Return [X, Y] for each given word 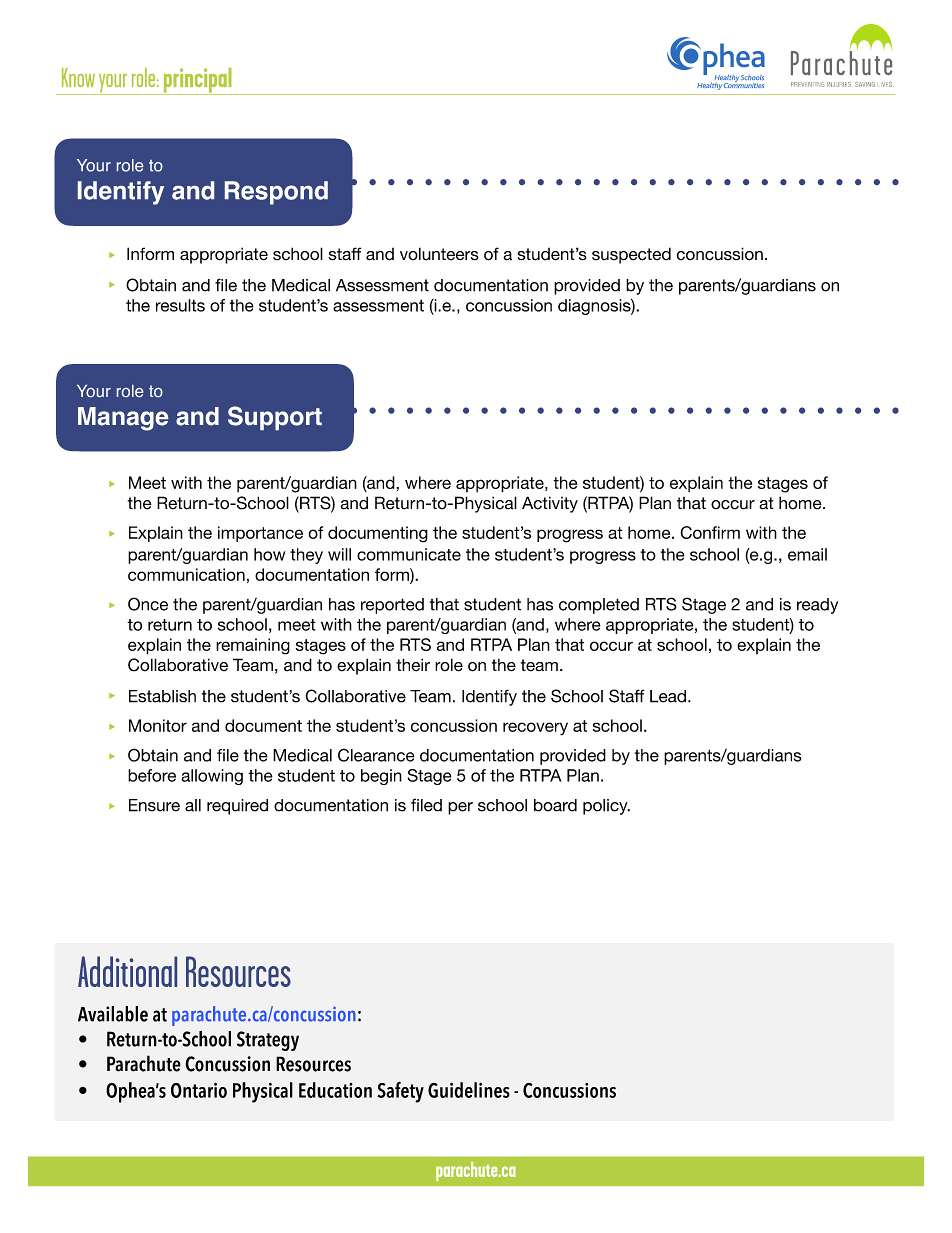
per [460, 808]
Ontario [199, 1090]
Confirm [710, 532]
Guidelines [469, 1090]
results [180, 305]
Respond [276, 193]
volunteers [439, 254]
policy [606, 807]
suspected [631, 255]
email [807, 554]
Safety [400, 1092]
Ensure [154, 805]
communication [186, 574]
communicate [409, 554]
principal [197, 81]
